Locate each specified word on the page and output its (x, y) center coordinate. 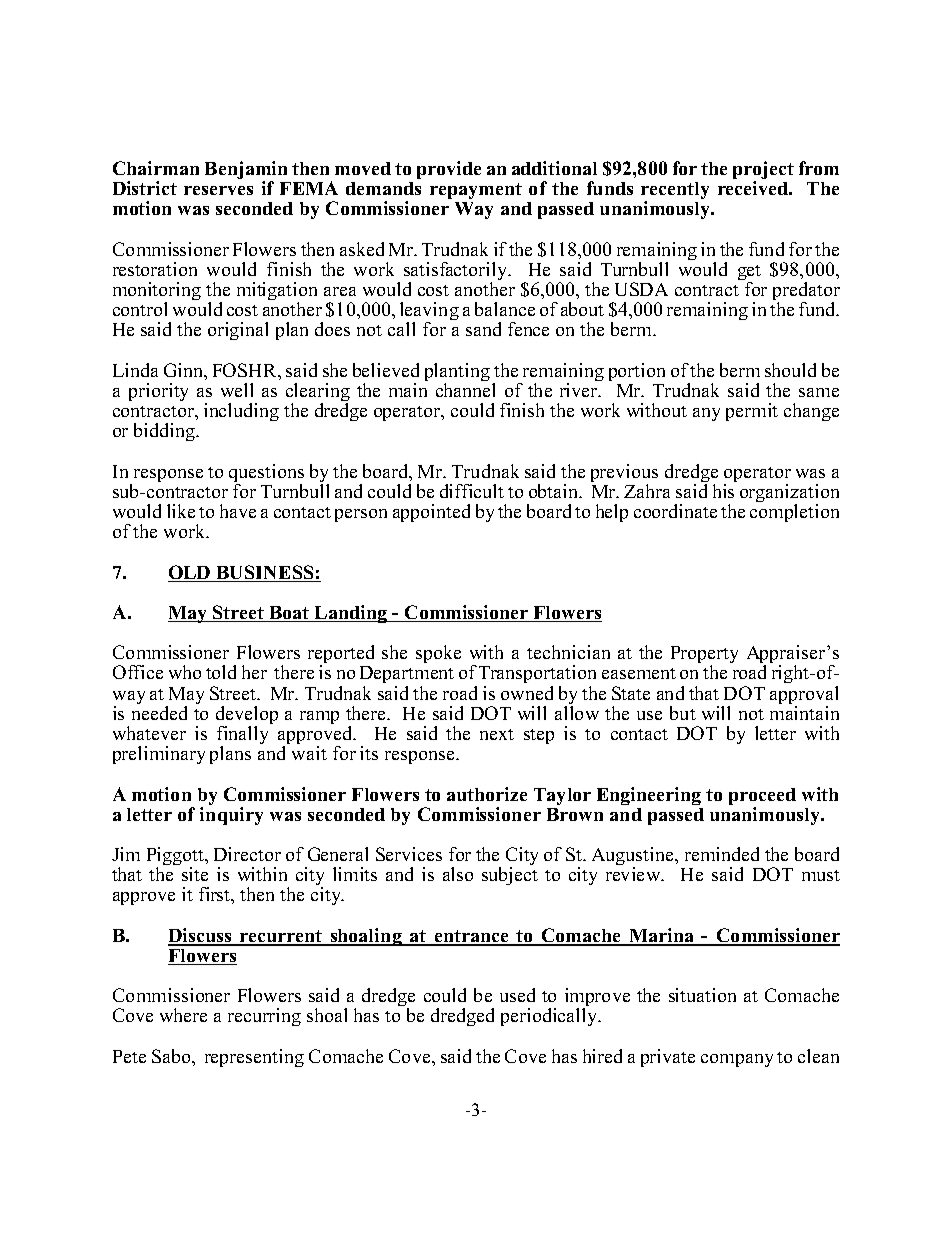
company (737, 1060)
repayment (476, 191)
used (517, 995)
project (763, 171)
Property (704, 656)
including (241, 412)
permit (752, 412)
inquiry (231, 816)
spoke (438, 654)
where (183, 1015)
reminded (722, 854)
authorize (487, 794)
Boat (289, 614)
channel (465, 388)
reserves (218, 190)
